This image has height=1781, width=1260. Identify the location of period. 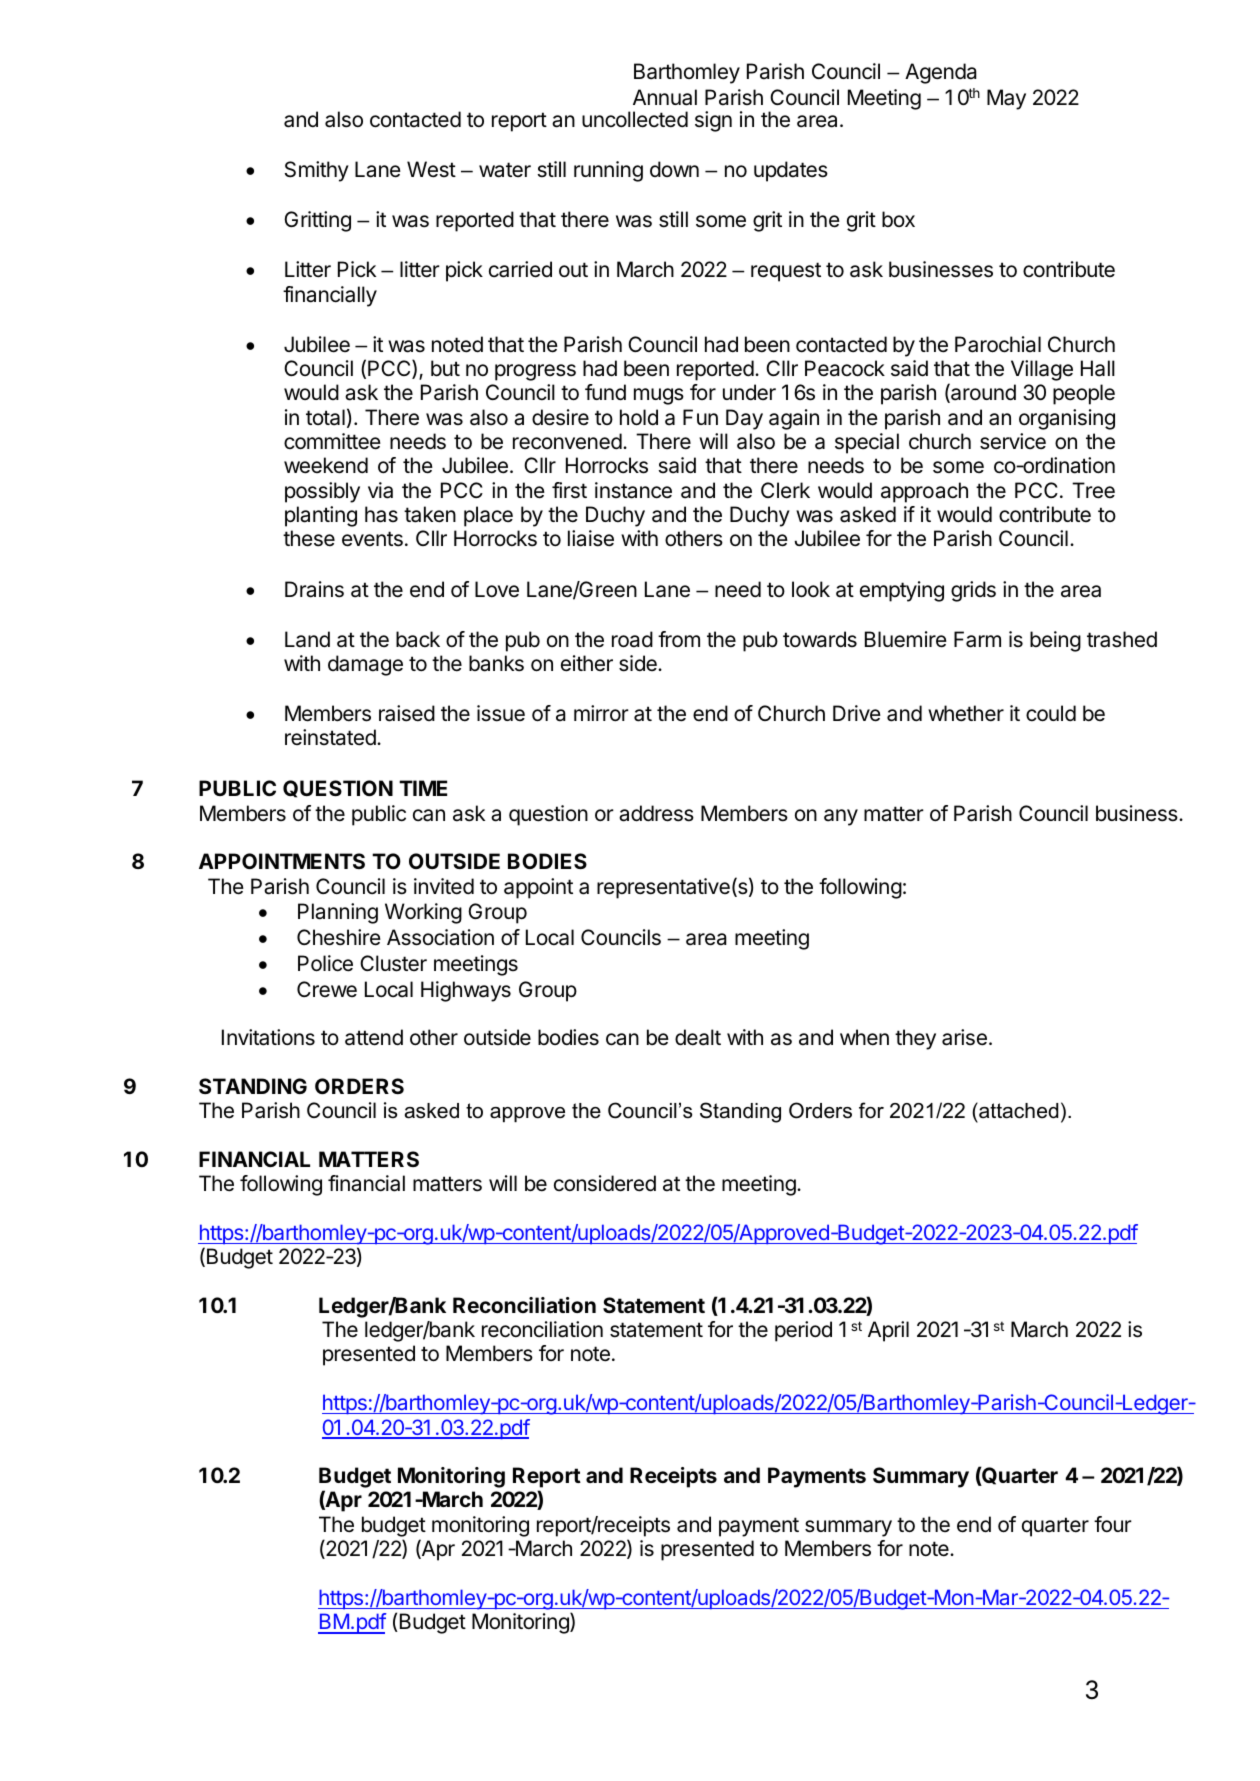
(803, 1331).
